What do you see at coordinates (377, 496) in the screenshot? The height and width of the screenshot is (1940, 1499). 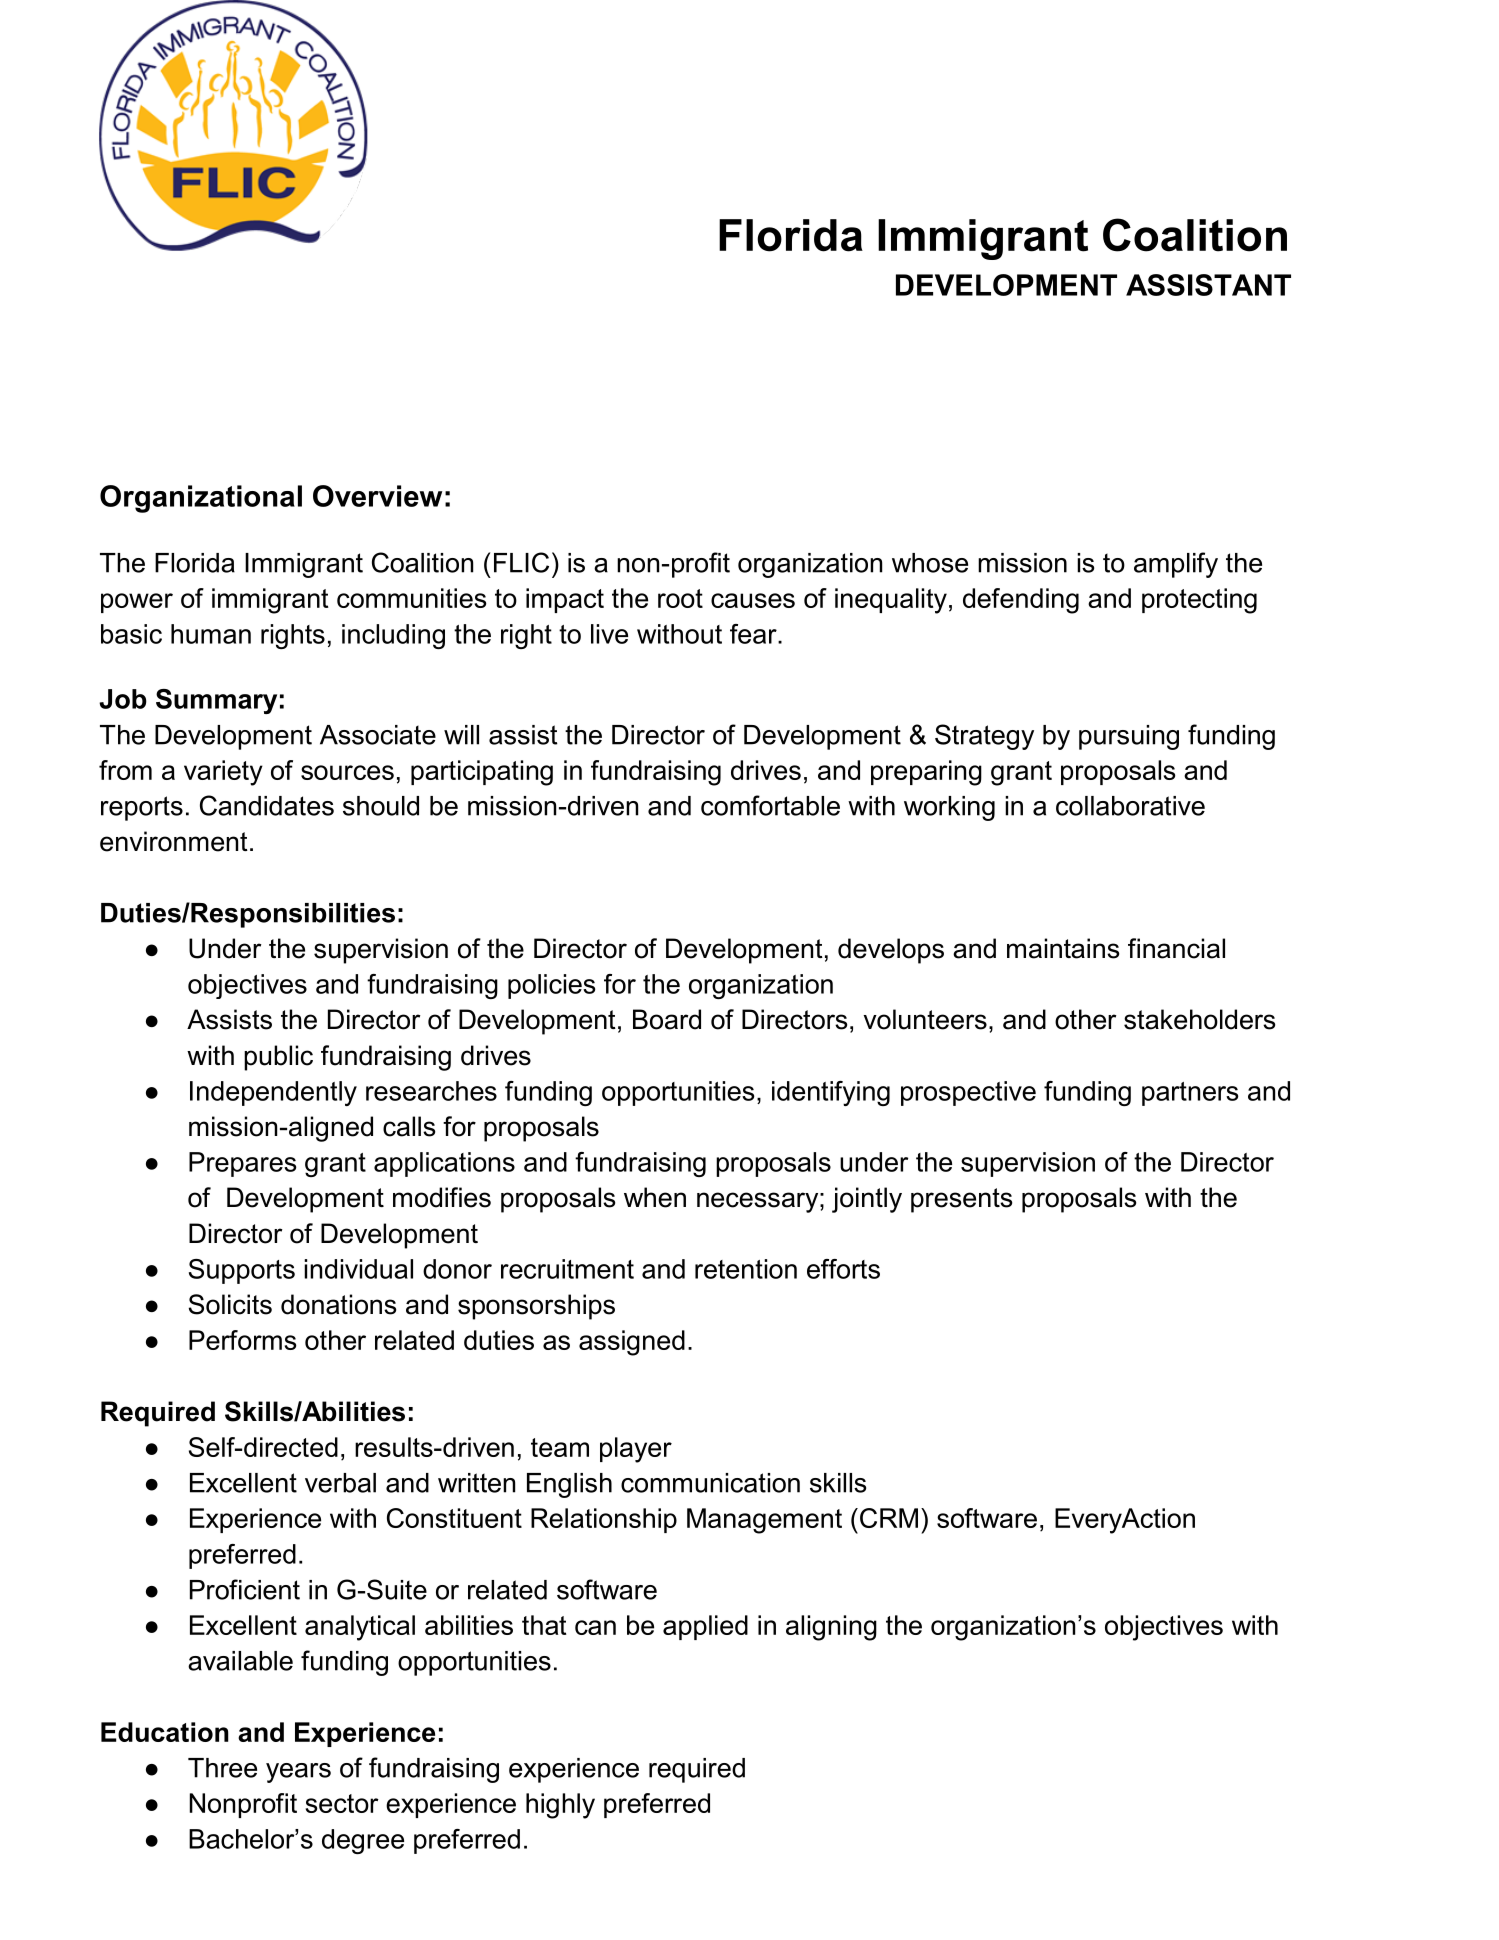 I see `Overview` at bounding box center [377, 496].
